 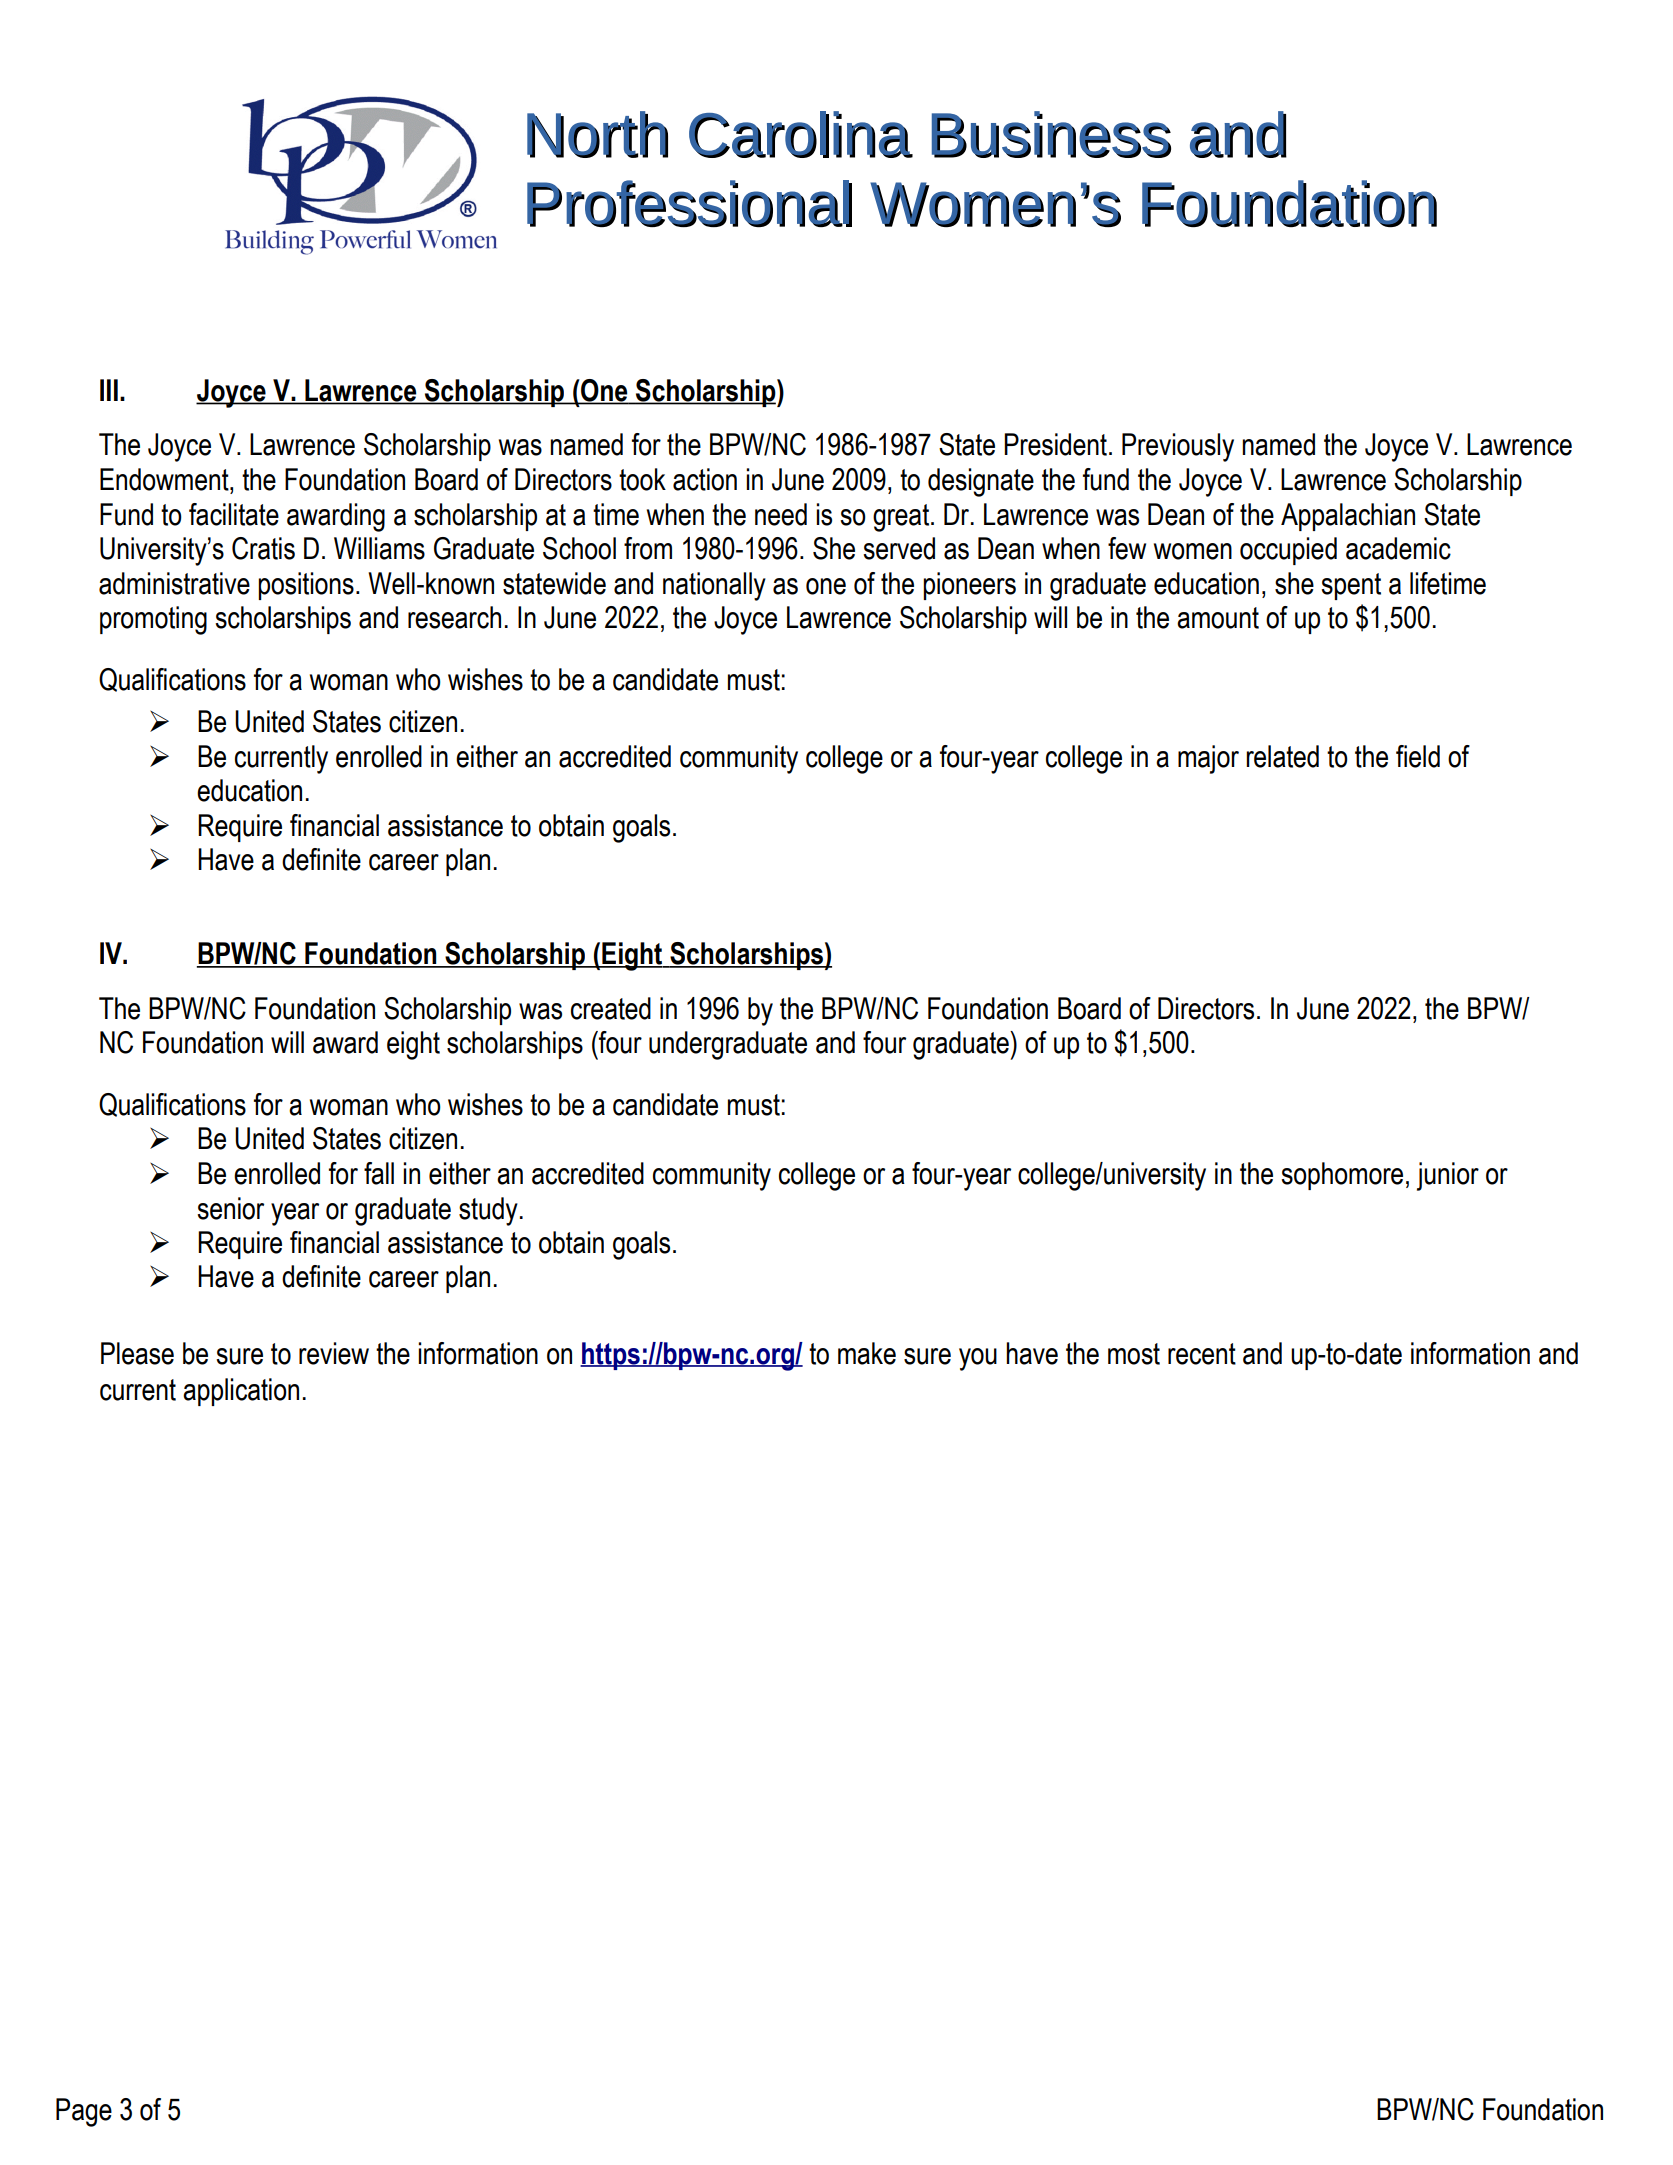 What do you see at coordinates (611, 1008) in the screenshot?
I see `created` at bounding box center [611, 1008].
